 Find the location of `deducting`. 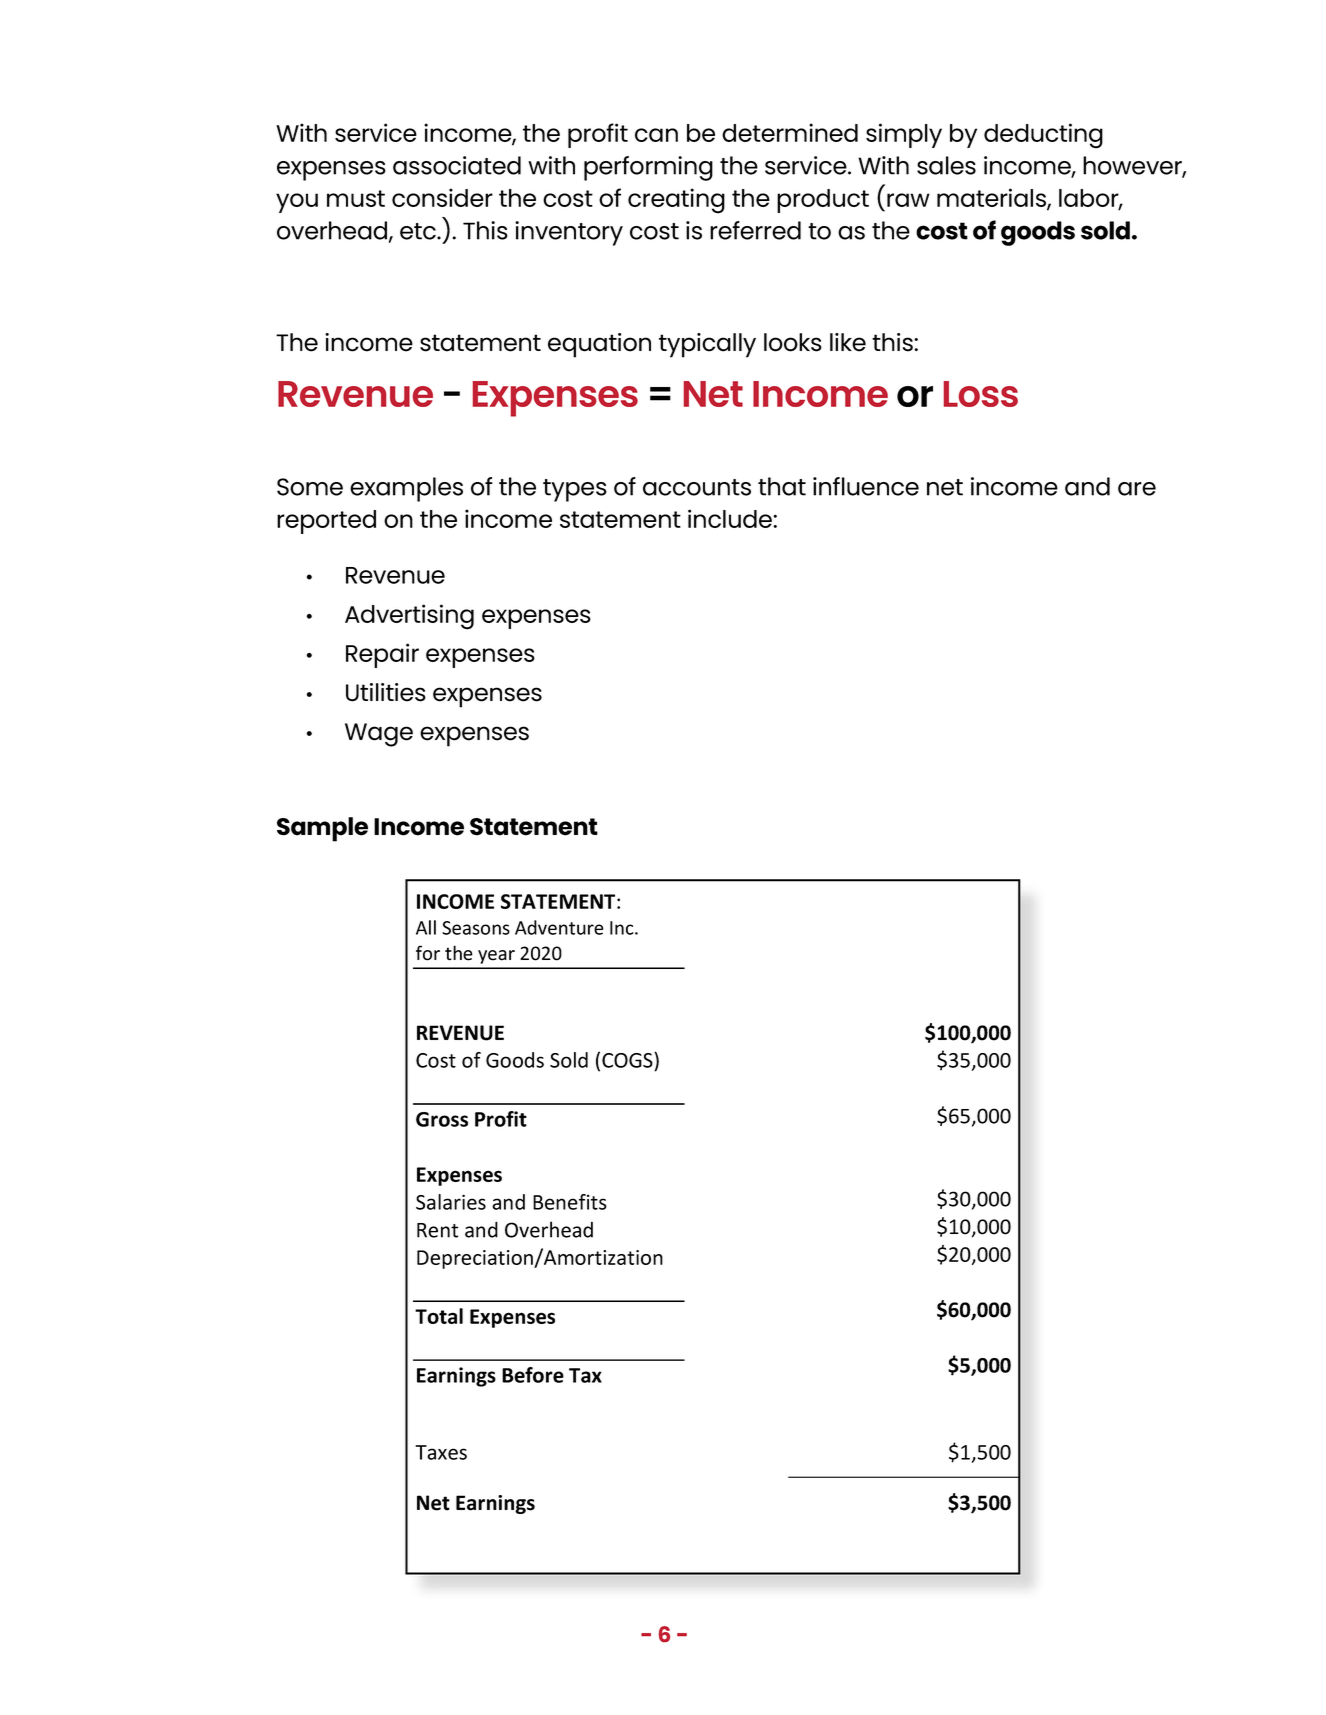

deducting is located at coordinates (1043, 136).
